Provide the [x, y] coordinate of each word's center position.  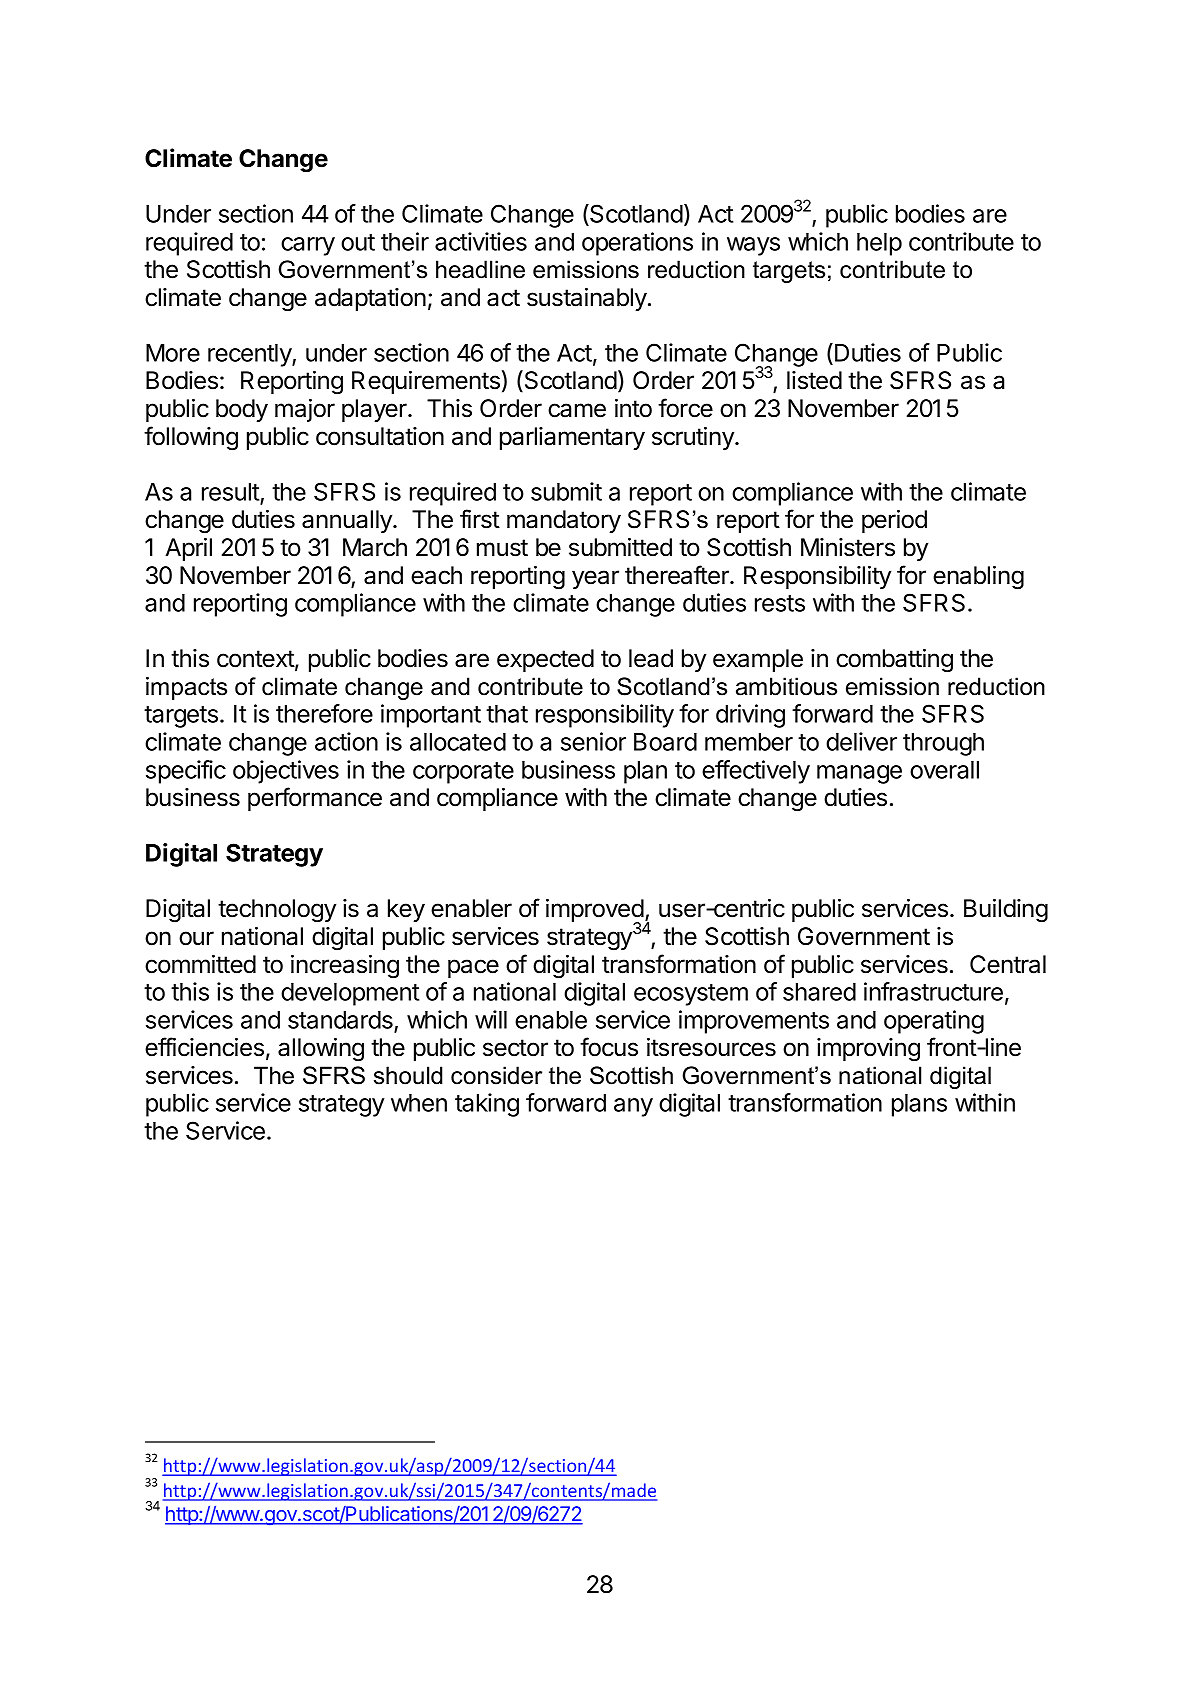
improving [868, 1050]
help [879, 244]
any [633, 1107]
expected [545, 660]
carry [308, 246]
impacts [186, 688]
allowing [321, 1050]
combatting [894, 661]
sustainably [588, 299]
